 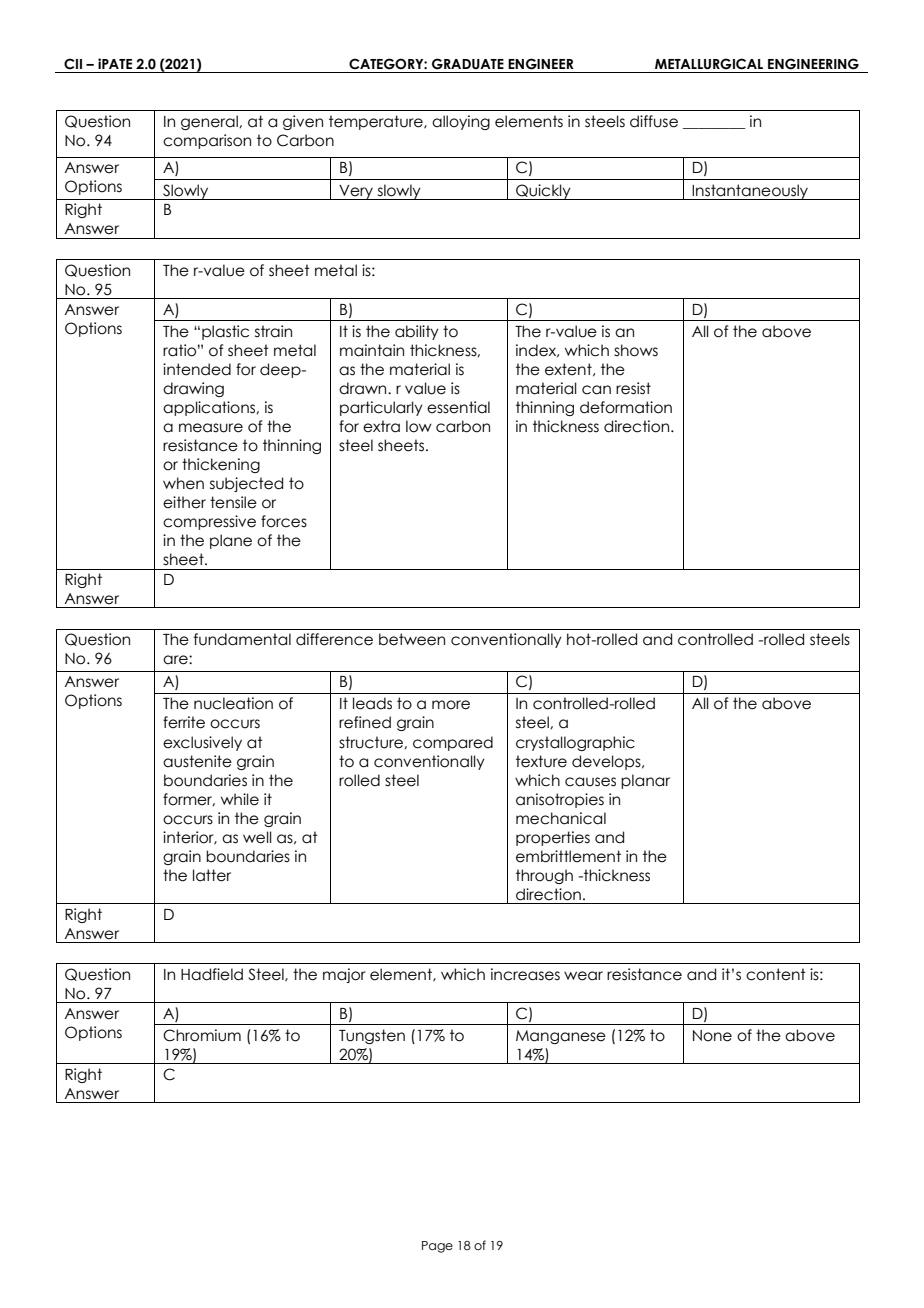 What do you see at coordinates (183, 483) in the page?
I see `when` at bounding box center [183, 483].
